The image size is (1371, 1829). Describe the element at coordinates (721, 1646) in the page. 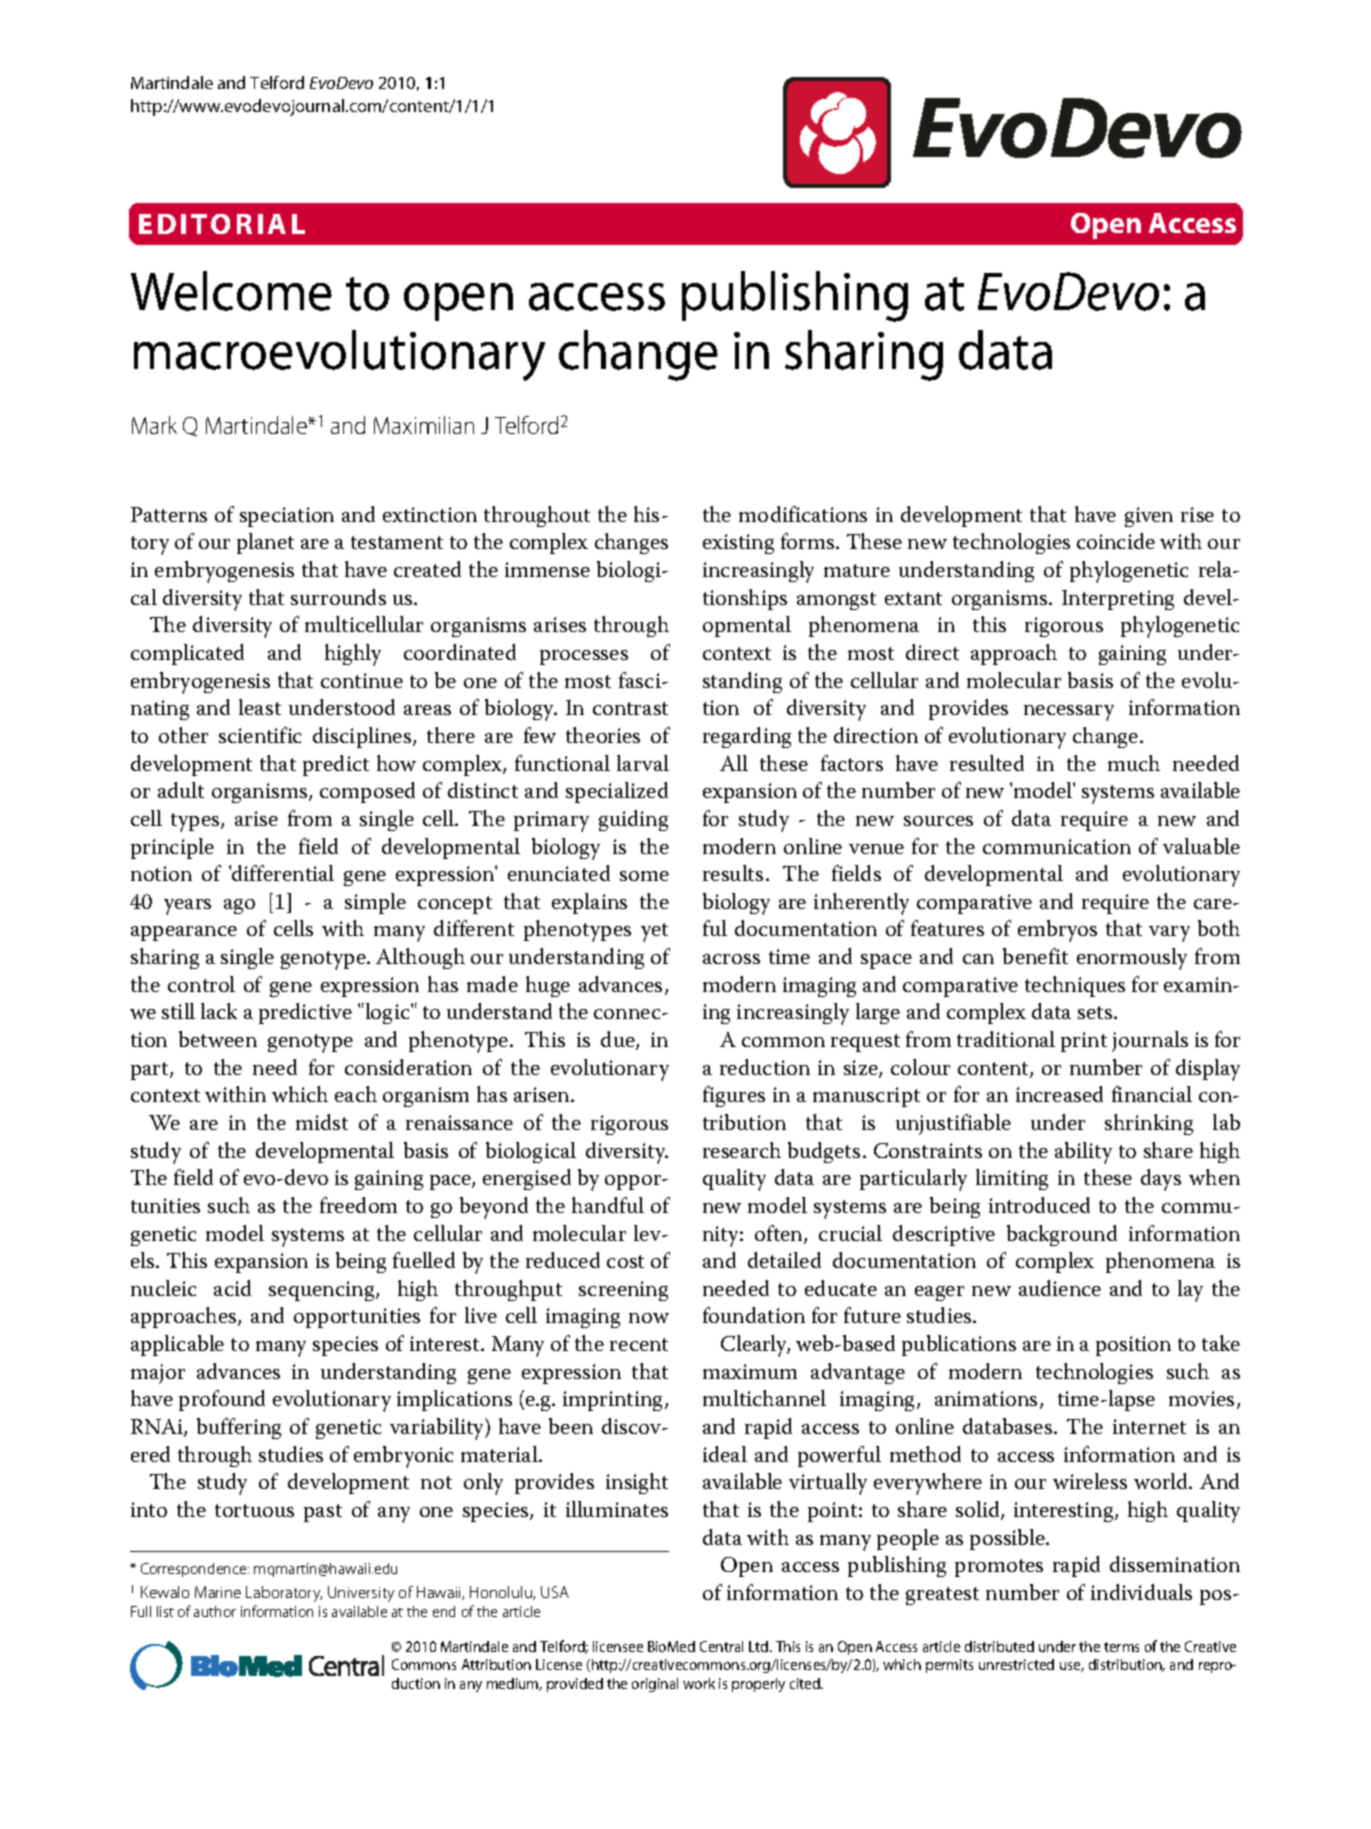

I see `Central` at that location.
